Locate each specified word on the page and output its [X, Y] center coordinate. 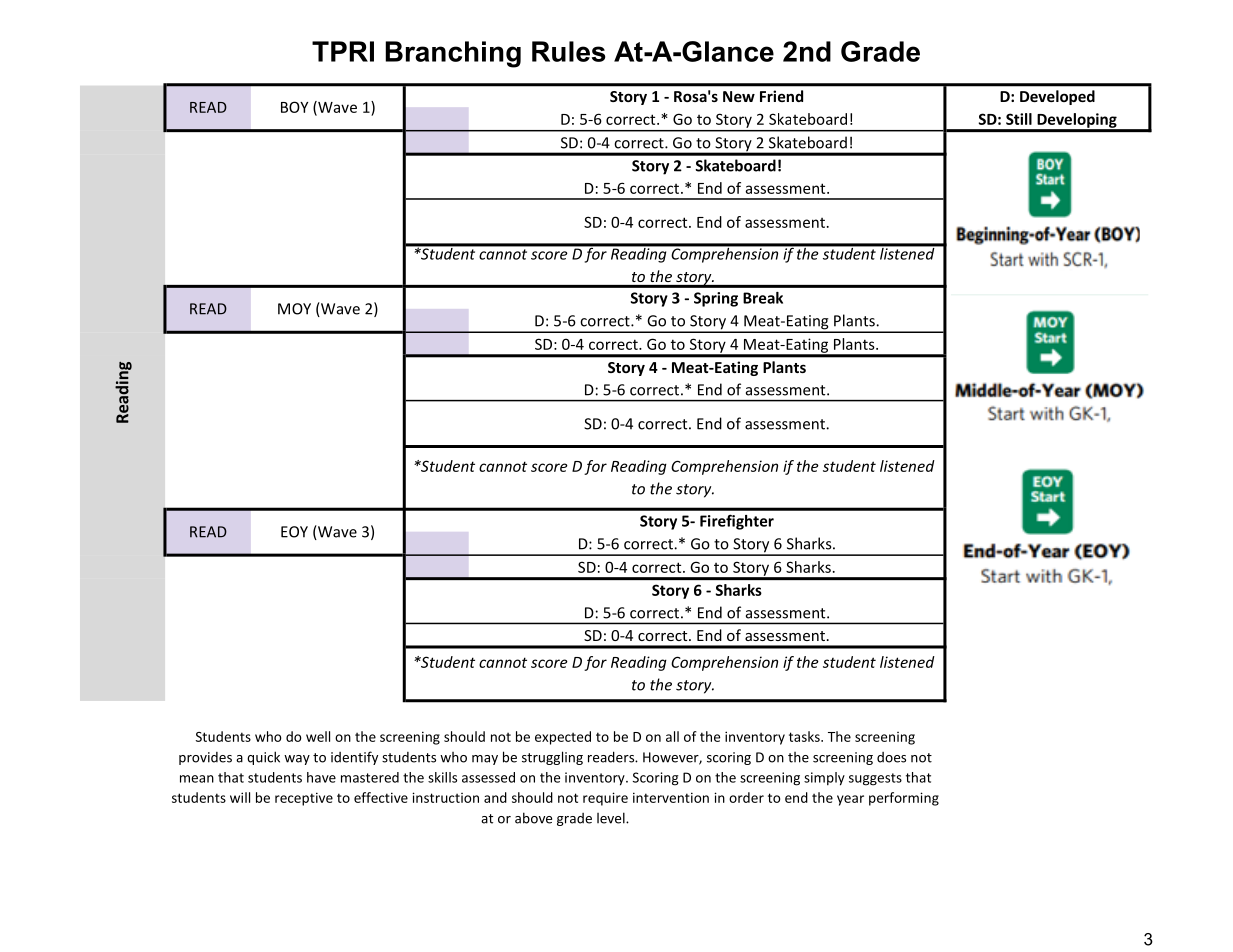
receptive [304, 799]
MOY [294, 309]
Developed [1057, 97]
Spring [716, 299]
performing [904, 799]
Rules [569, 51]
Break [763, 298]
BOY [294, 107]
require [605, 799]
